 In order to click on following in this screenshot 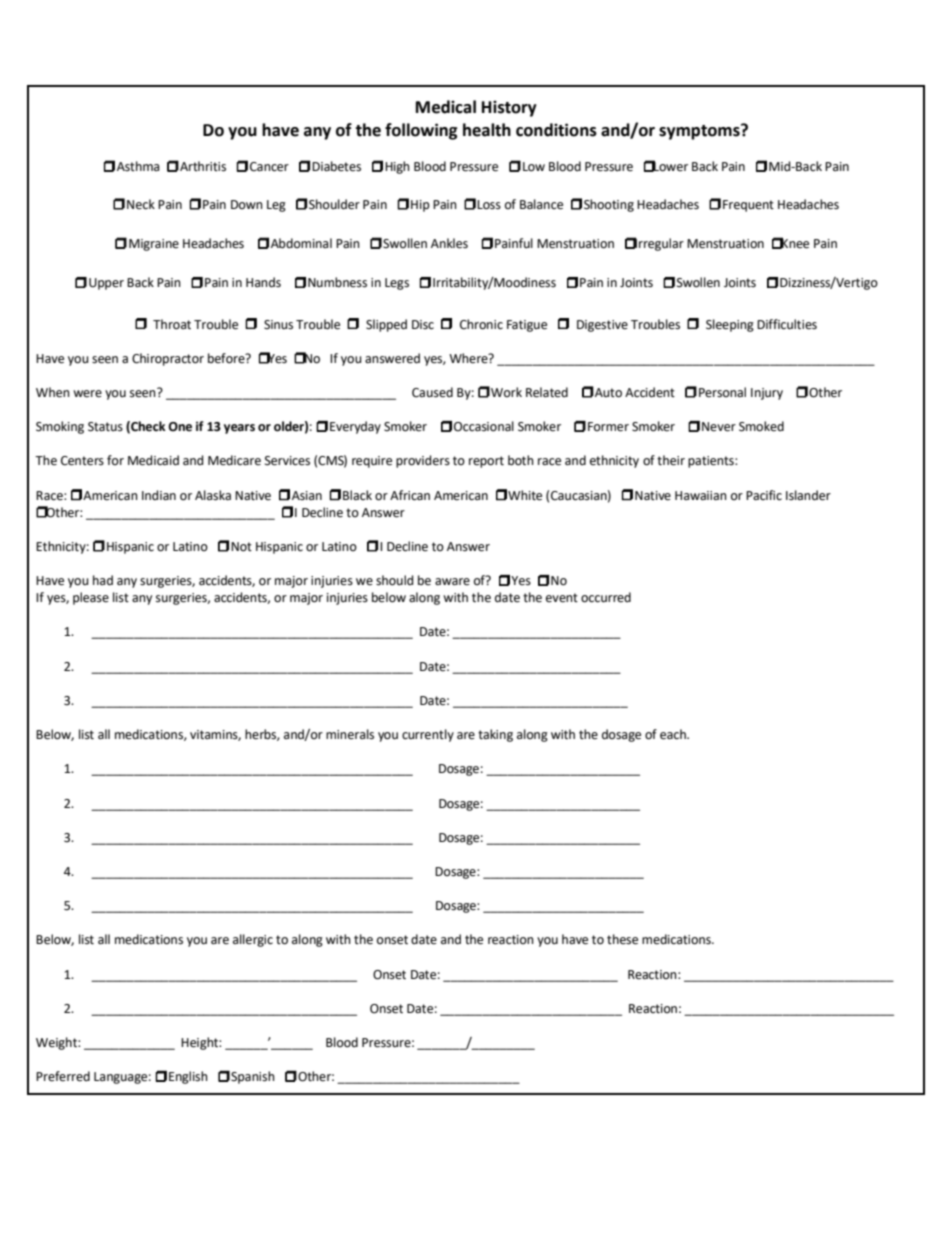, I will do `click(421, 131)`.
